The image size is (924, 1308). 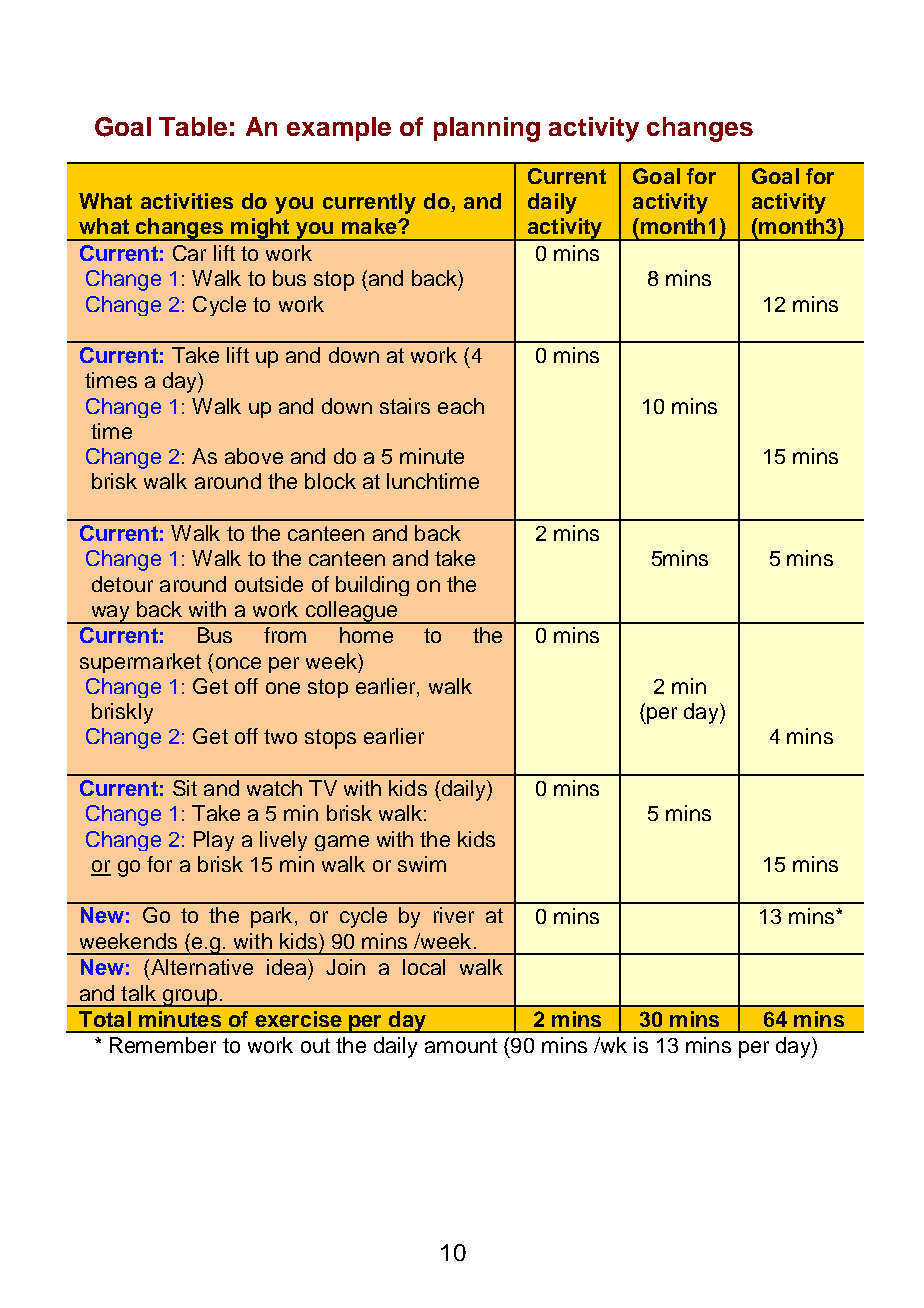 I want to click on example, so click(x=339, y=129).
